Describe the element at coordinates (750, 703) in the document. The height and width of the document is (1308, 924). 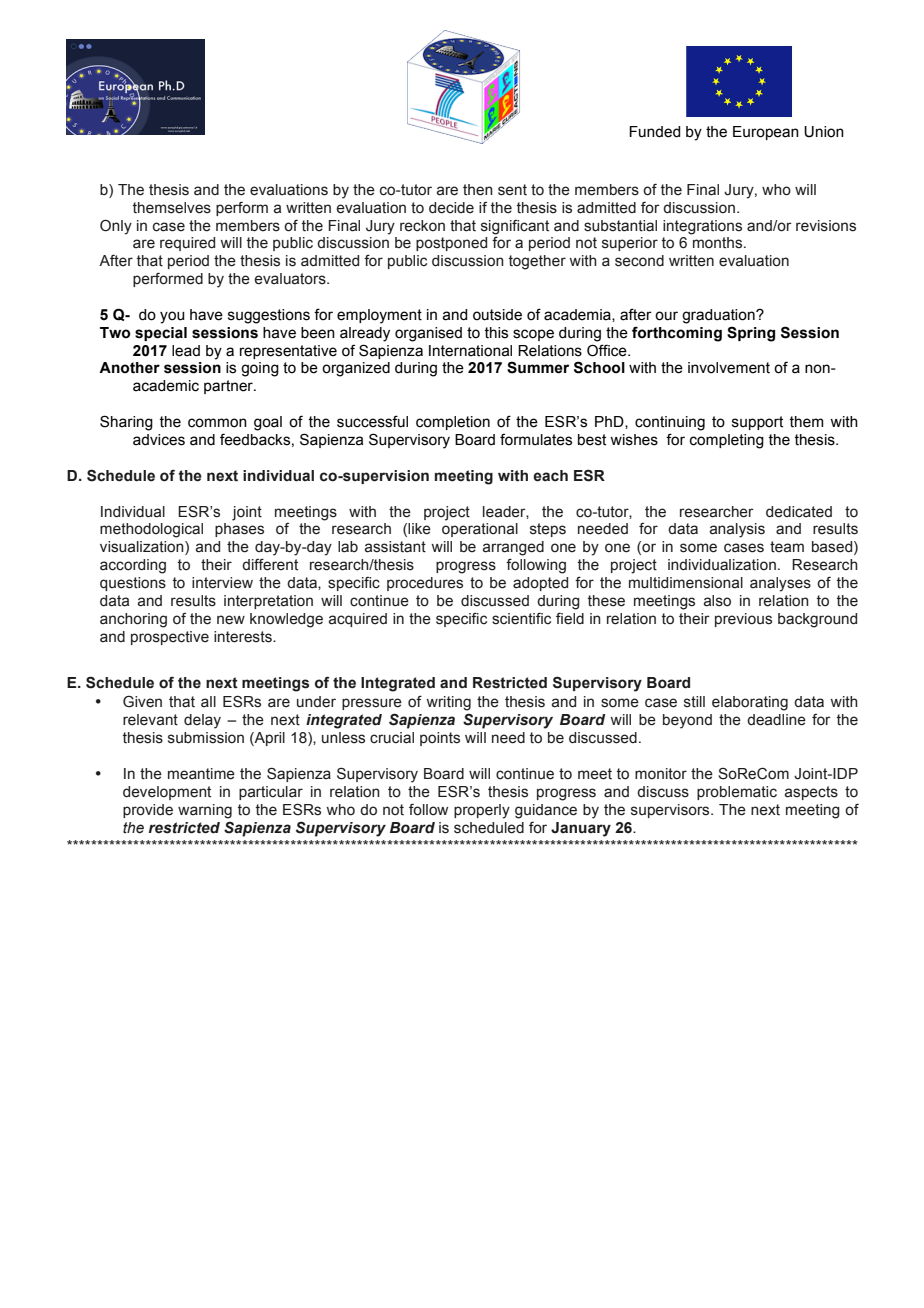
I see `elaborating` at that location.
